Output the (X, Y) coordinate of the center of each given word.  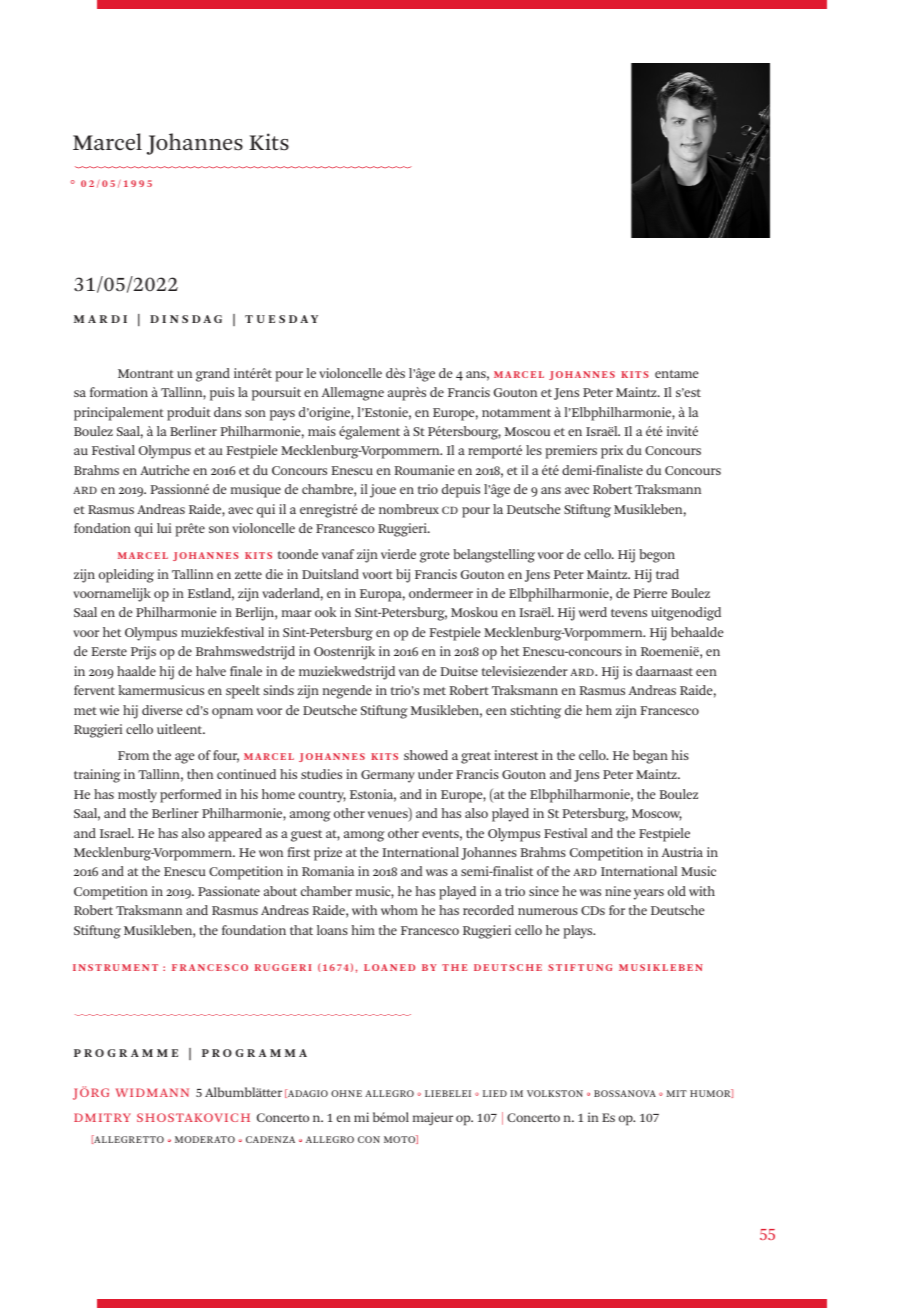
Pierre (650, 593)
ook (325, 612)
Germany (388, 776)
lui (164, 528)
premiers (571, 452)
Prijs (143, 653)
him (363, 930)
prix (612, 452)
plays (579, 932)
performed (191, 796)
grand (213, 375)
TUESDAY (281, 319)
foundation (254, 930)
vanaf (338, 554)
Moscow (657, 815)
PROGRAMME (126, 1053)
